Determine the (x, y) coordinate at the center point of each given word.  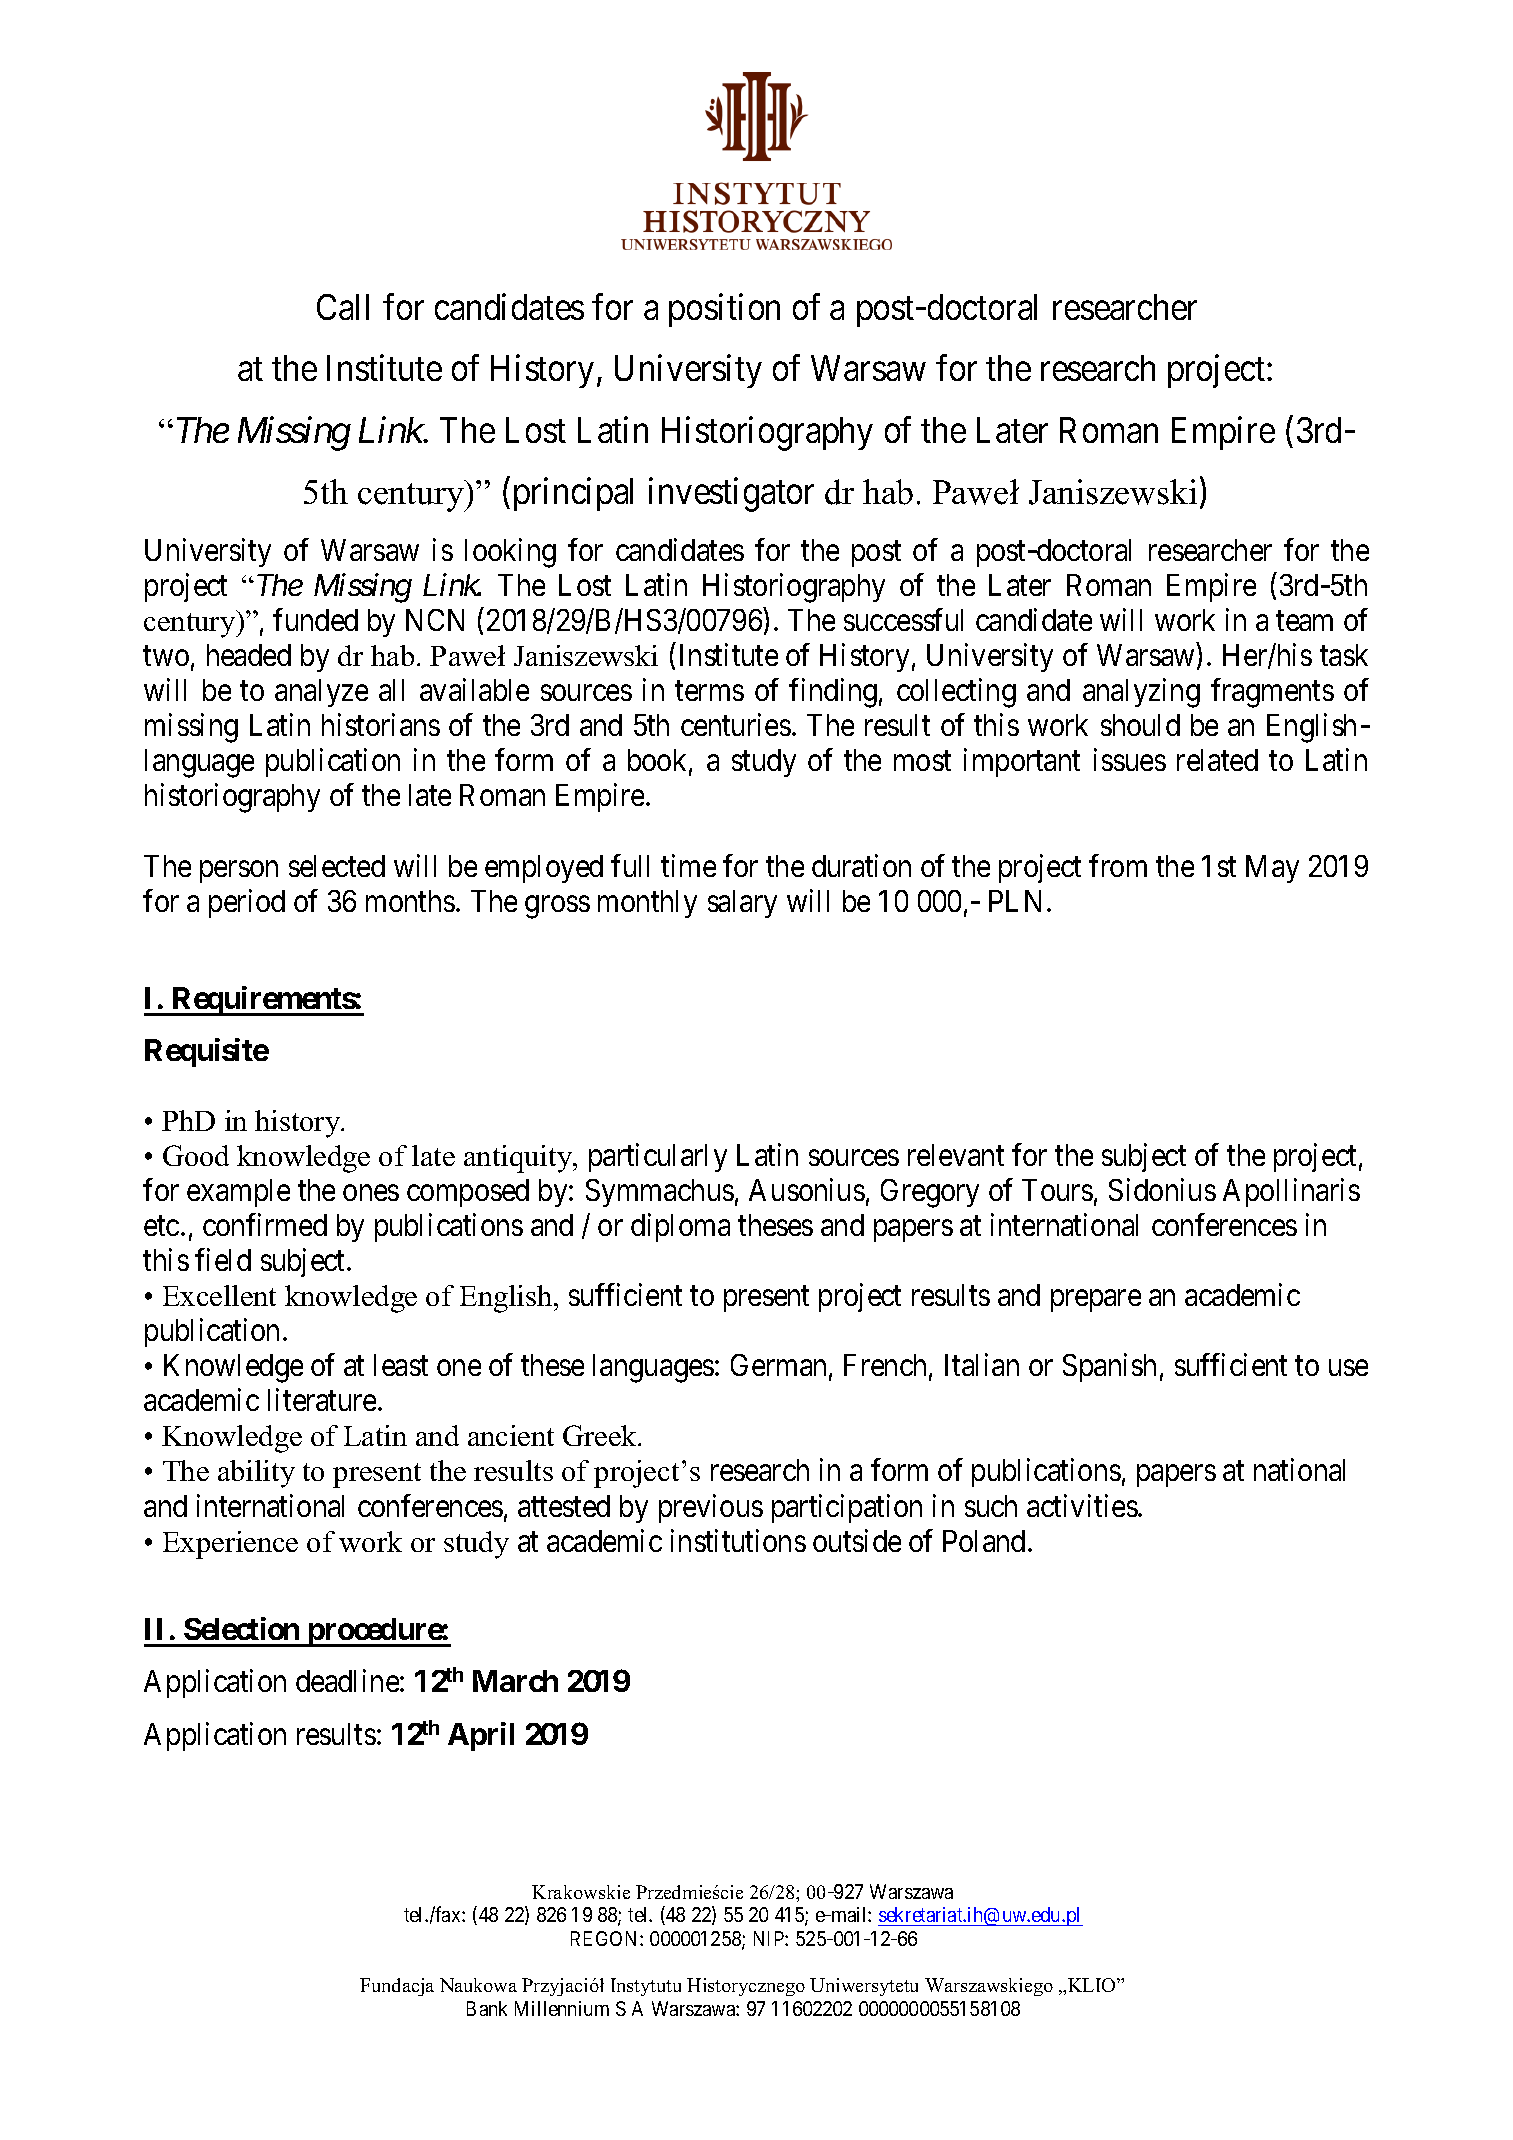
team (1304, 621)
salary (742, 904)
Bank (487, 2008)
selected (337, 866)
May (1272, 869)
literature (322, 1399)
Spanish (1109, 1367)
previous (711, 1508)
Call (343, 307)
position (724, 310)
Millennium (562, 2008)
